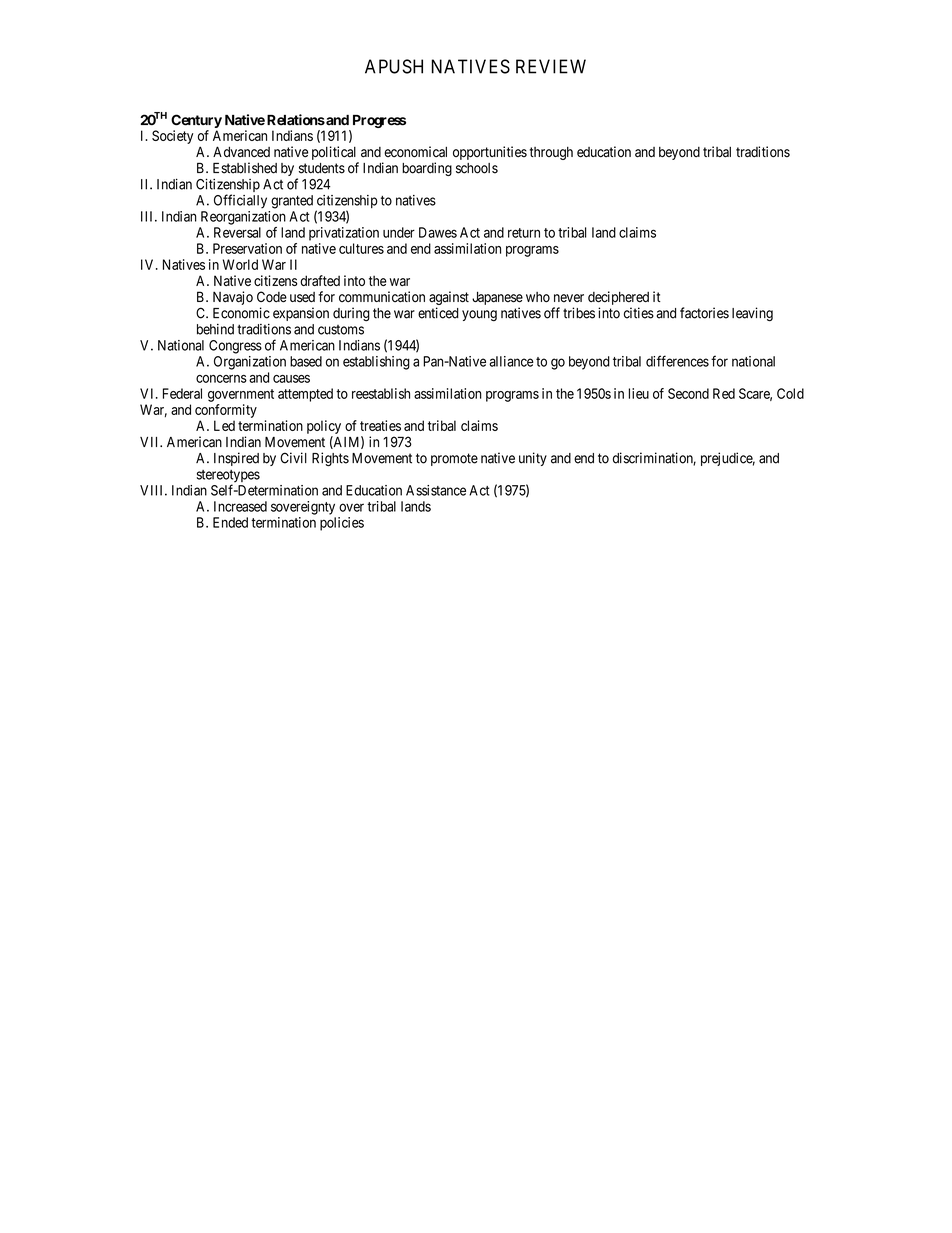 Image resolution: width=952 pixels, height=1233 pixels. I want to click on Increased, so click(240, 506).
